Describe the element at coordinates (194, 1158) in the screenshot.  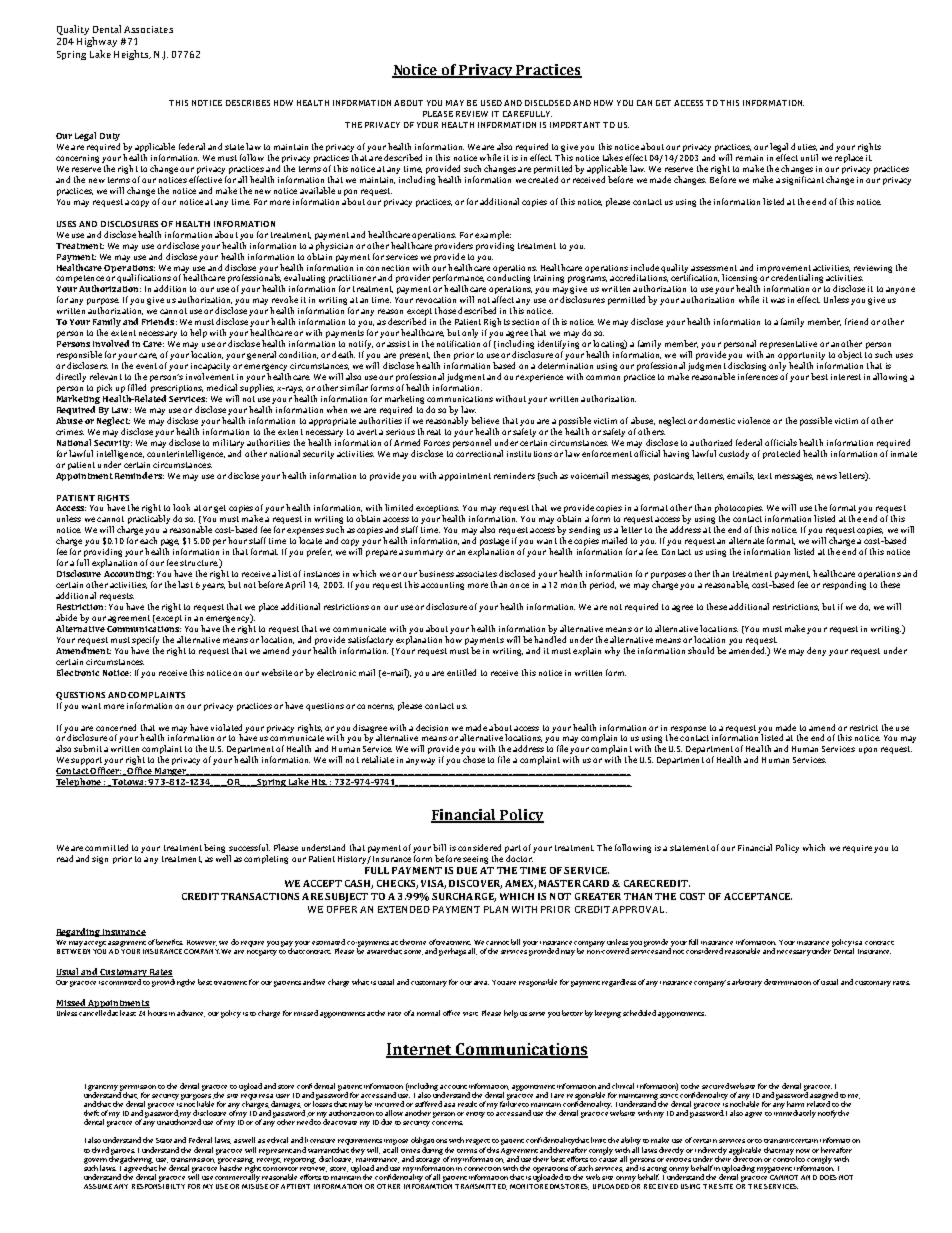
I see `transmission` at that location.
